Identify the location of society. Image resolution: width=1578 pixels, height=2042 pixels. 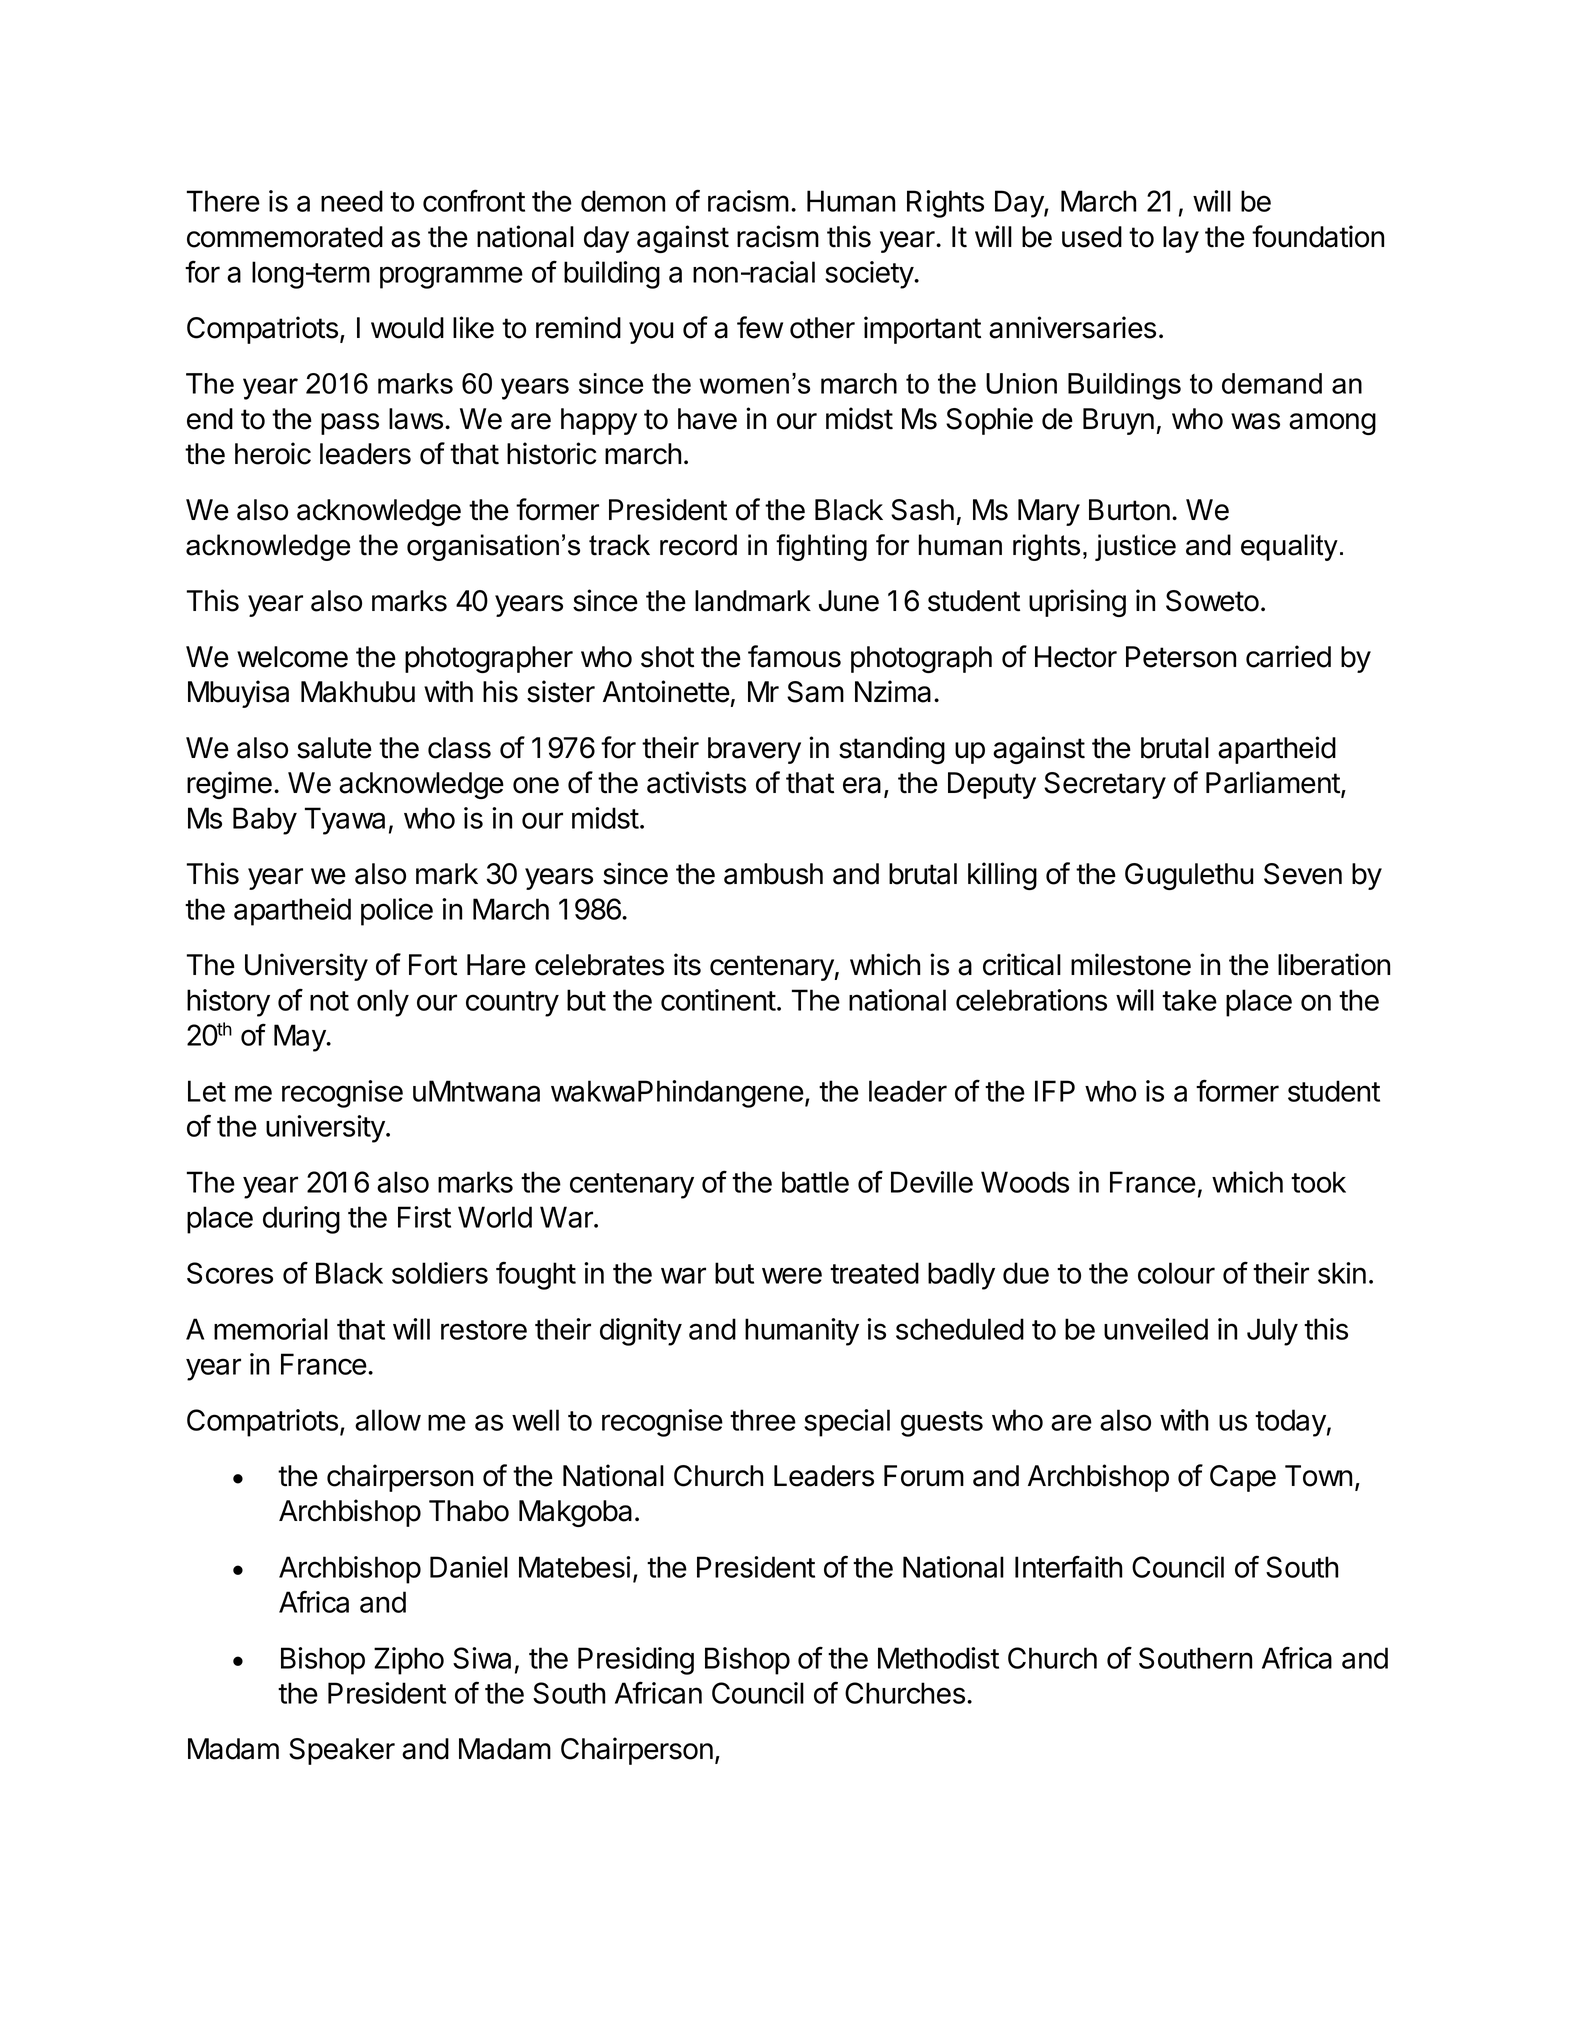
(870, 275).
